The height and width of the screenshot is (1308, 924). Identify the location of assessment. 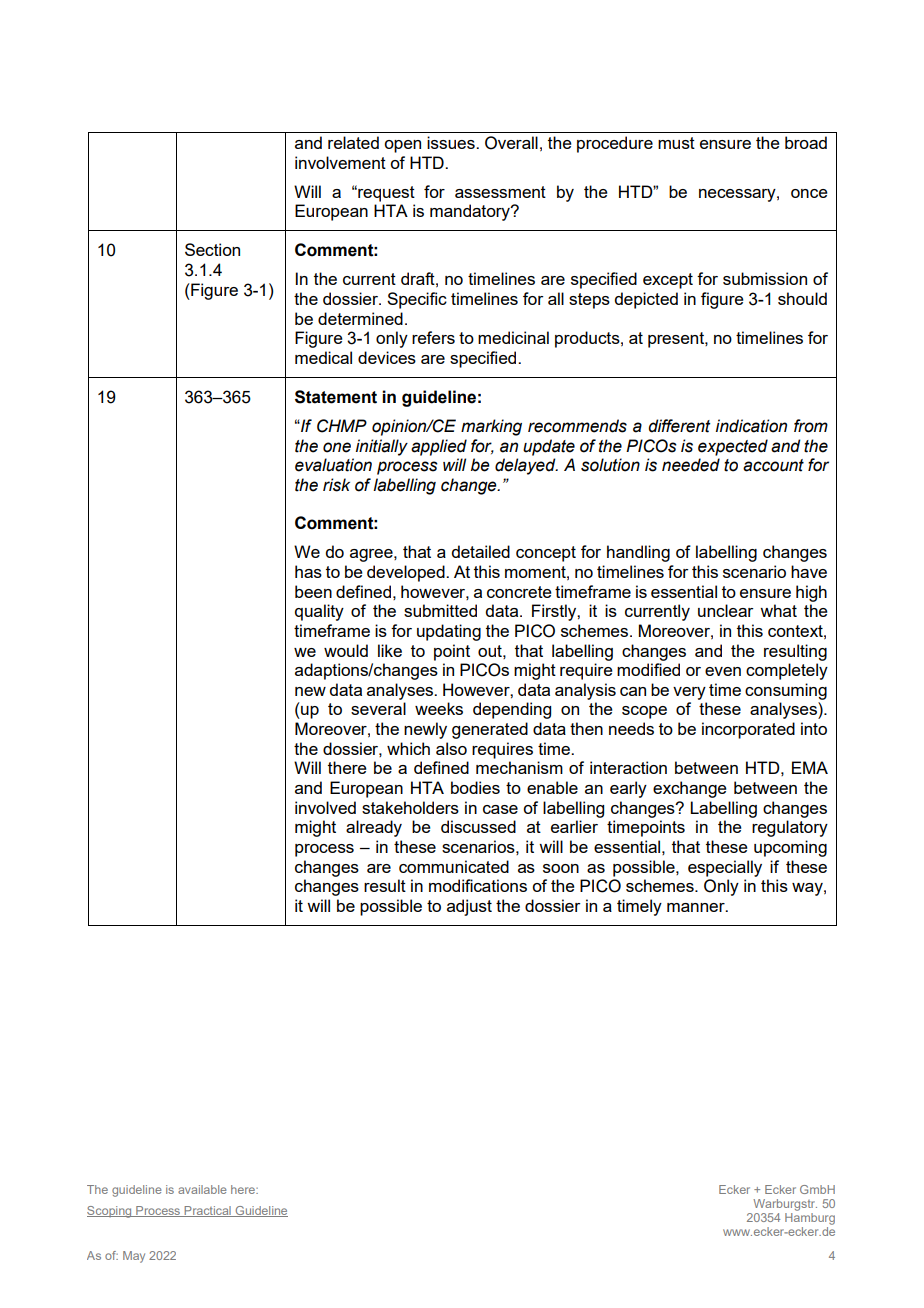
(500, 192).
